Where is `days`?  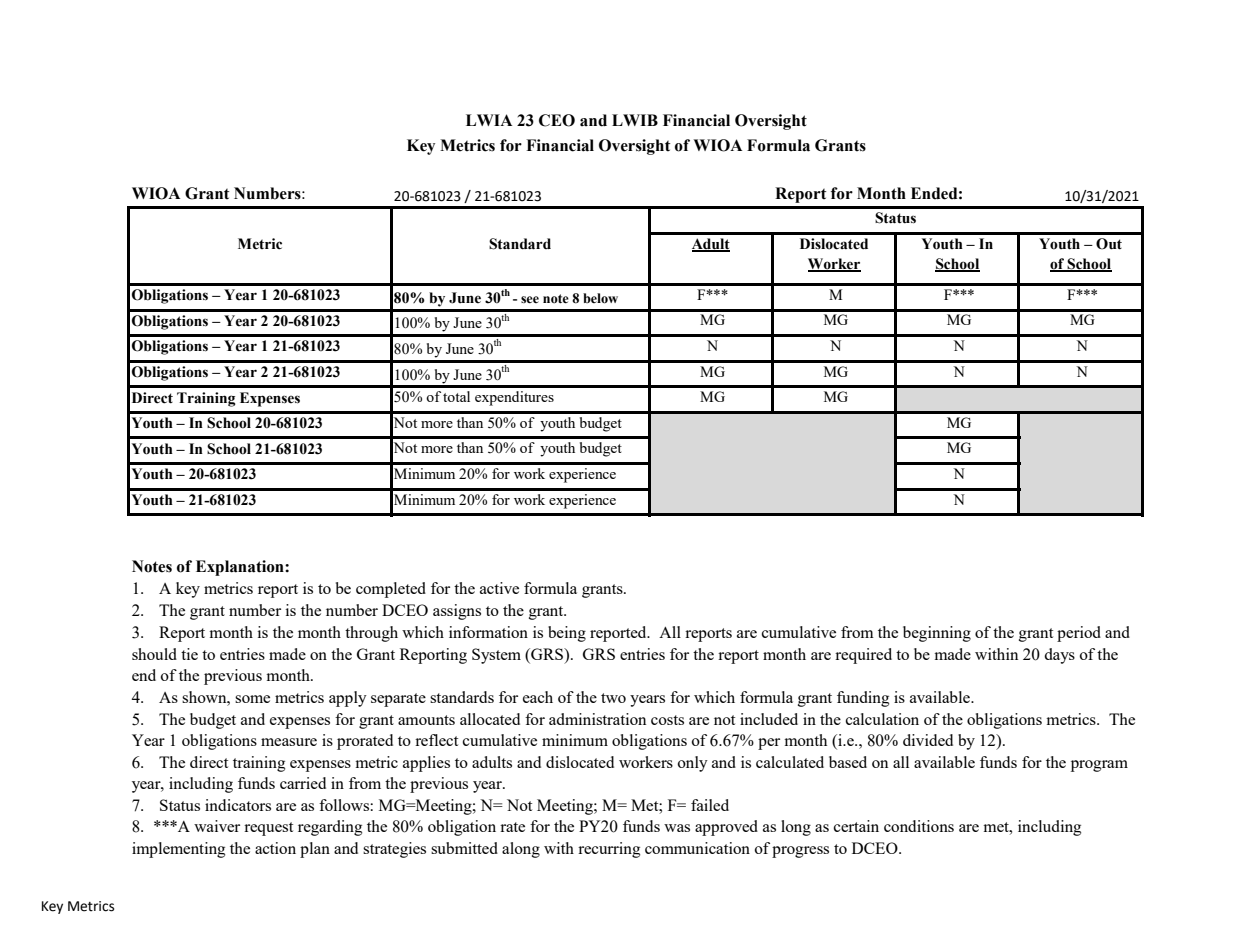 days is located at coordinates (1059, 656).
